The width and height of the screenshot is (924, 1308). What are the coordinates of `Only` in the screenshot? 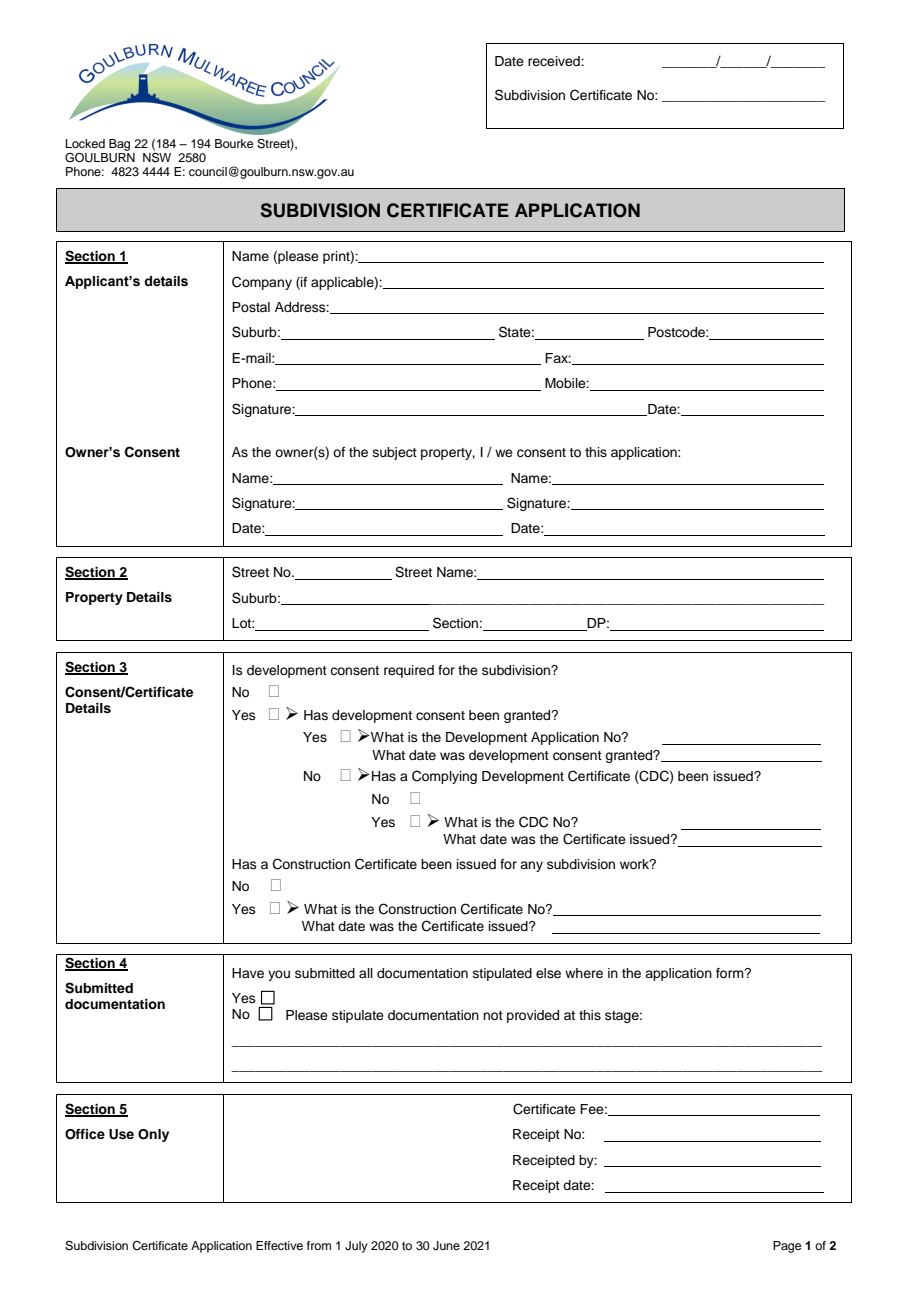 It's located at (153, 1135).
